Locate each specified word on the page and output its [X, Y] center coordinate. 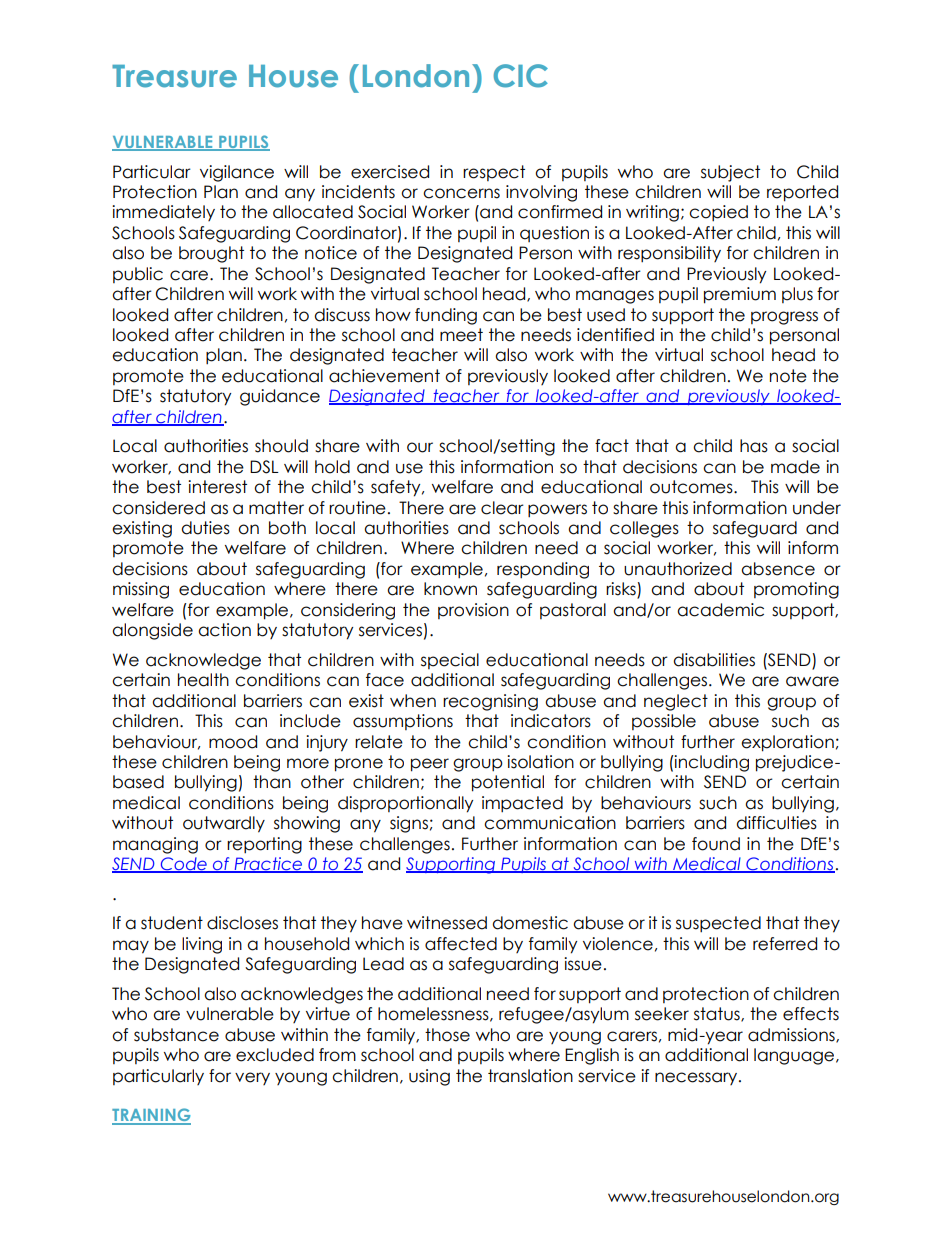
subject [730, 173]
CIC [520, 76]
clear [502, 508]
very [252, 1078]
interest [217, 487]
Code [183, 865]
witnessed [447, 923]
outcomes [692, 487]
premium [740, 295]
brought [211, 254]
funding [446, 316]
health [203, 680]
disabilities [714, 660]
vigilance [237, 173]
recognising [490, 702]
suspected [718, 924]
